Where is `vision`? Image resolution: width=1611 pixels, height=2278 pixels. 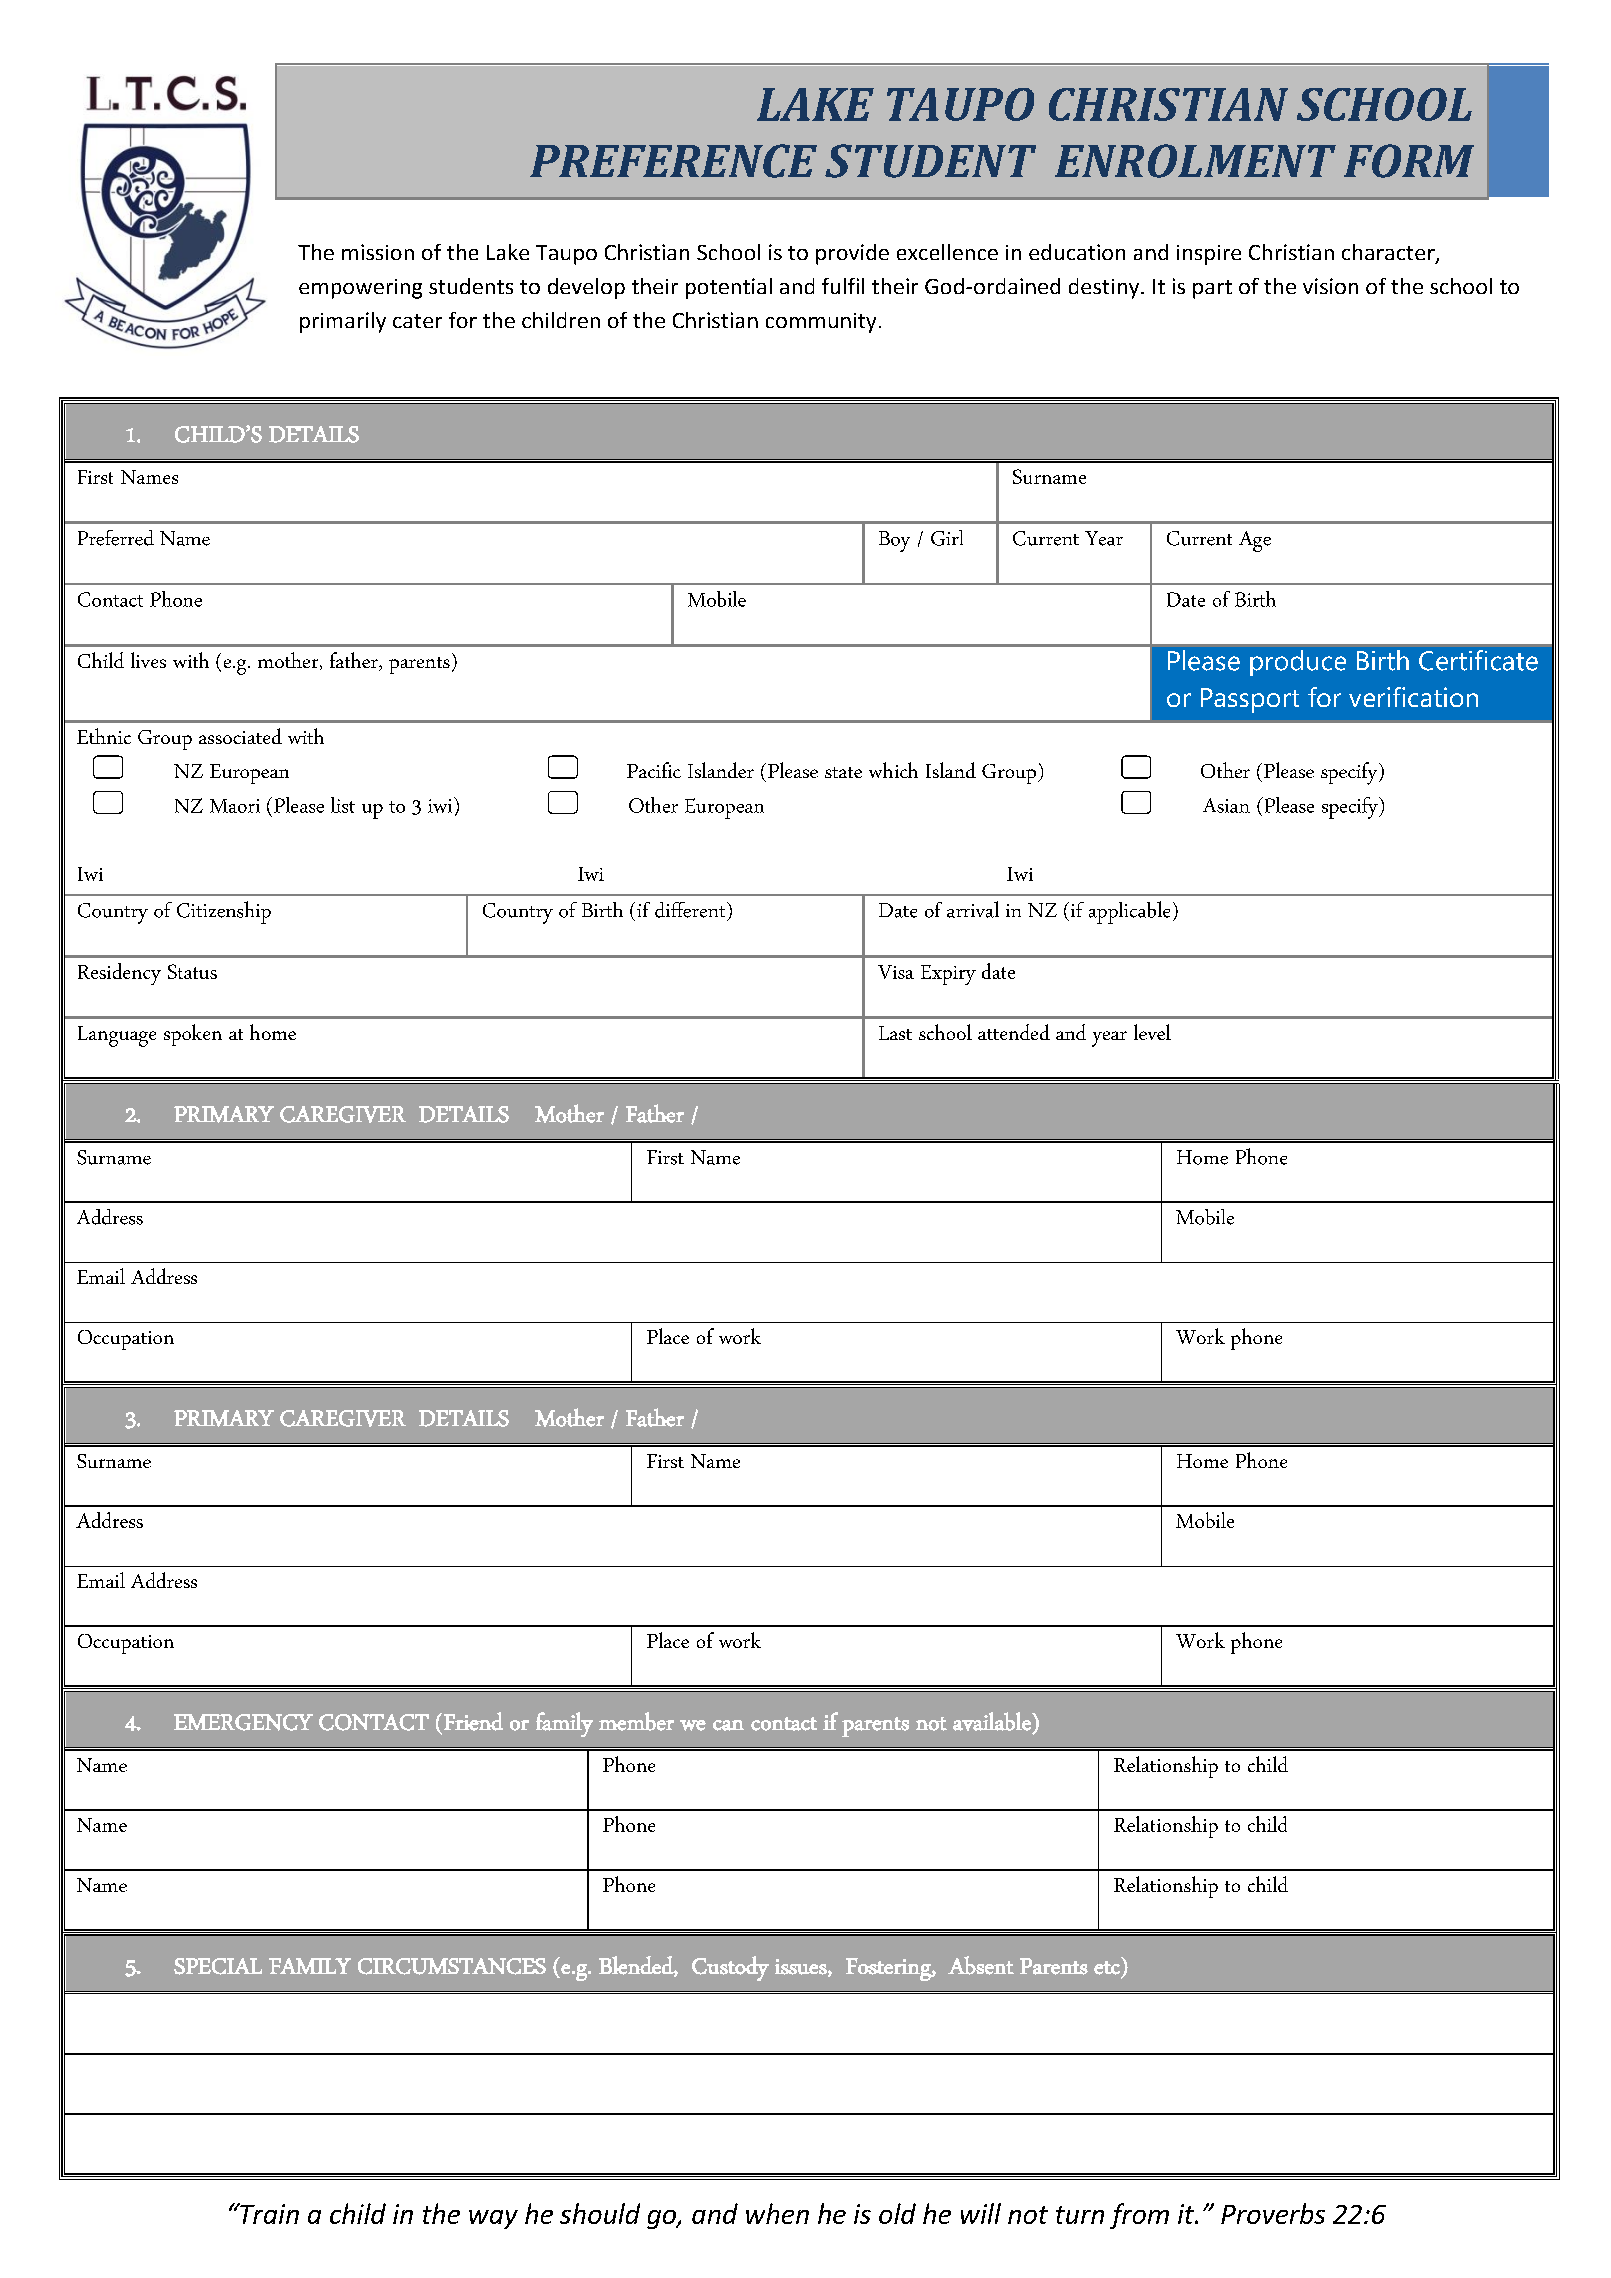
vision is located at coordinates (1330, 286).
